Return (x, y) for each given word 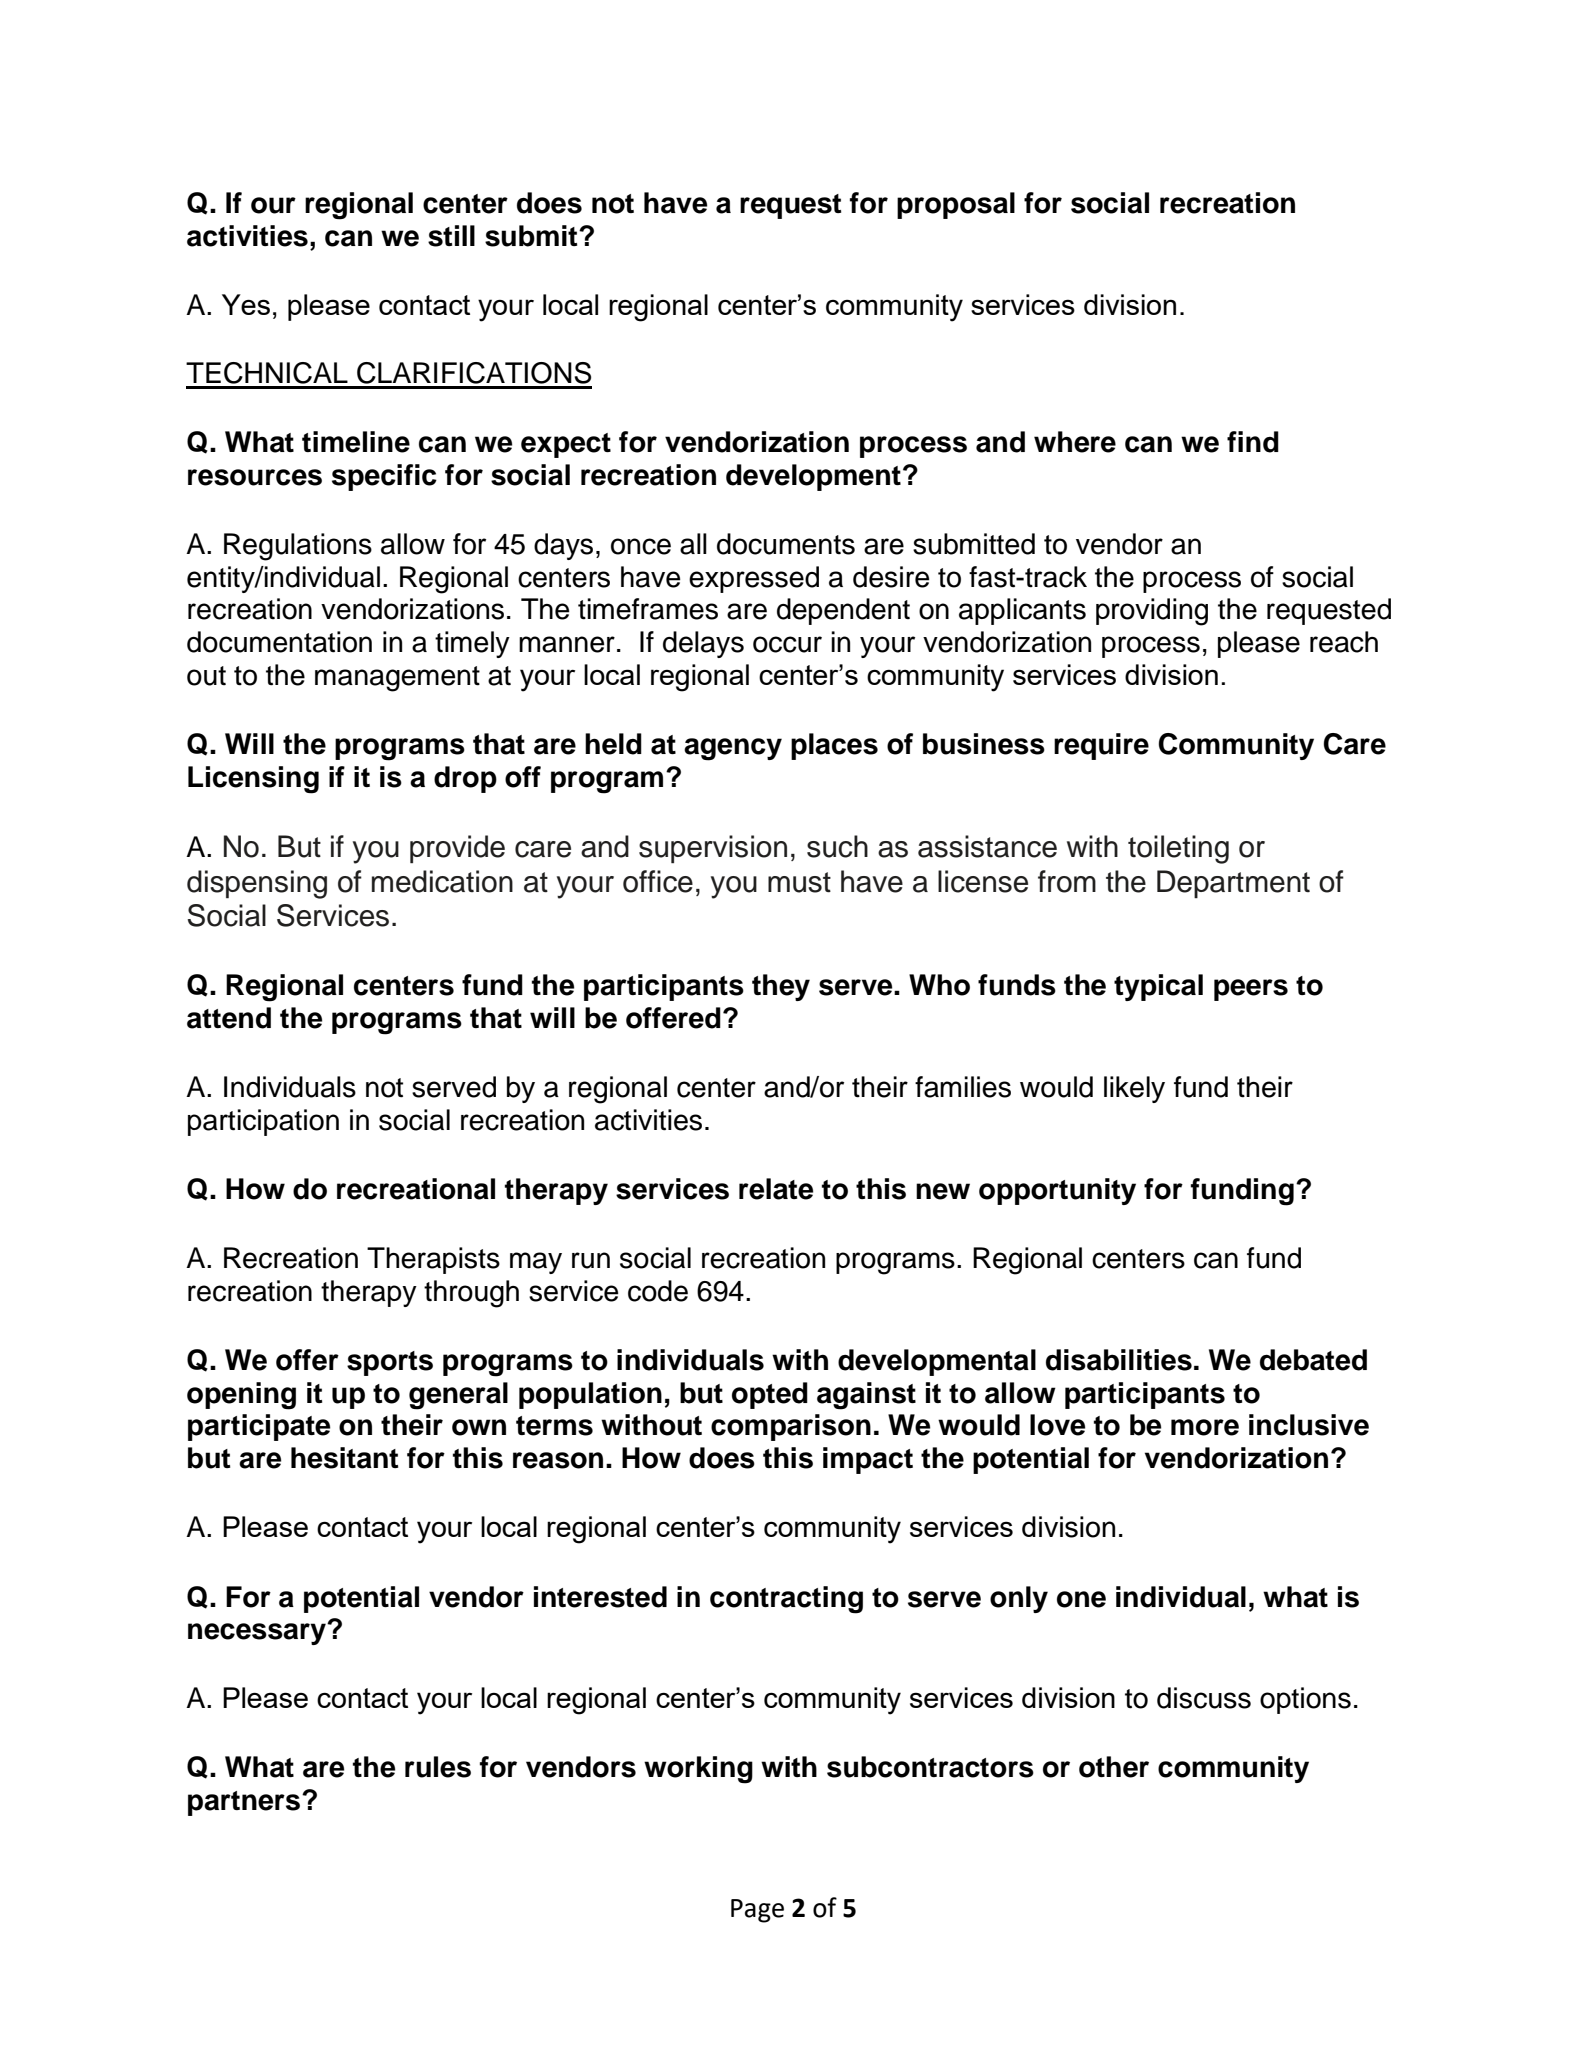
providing (1152, 612)
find (1253, 442)
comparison (791, 1427)
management (397, 679)
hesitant (344, 1458)
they (781, 987)
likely (1134, 1089)
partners (244, 1803)
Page (757, 1911)
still (451, 236)
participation (263, 1122)
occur (787, 644)
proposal (956, 205)
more (1205, 1427)
